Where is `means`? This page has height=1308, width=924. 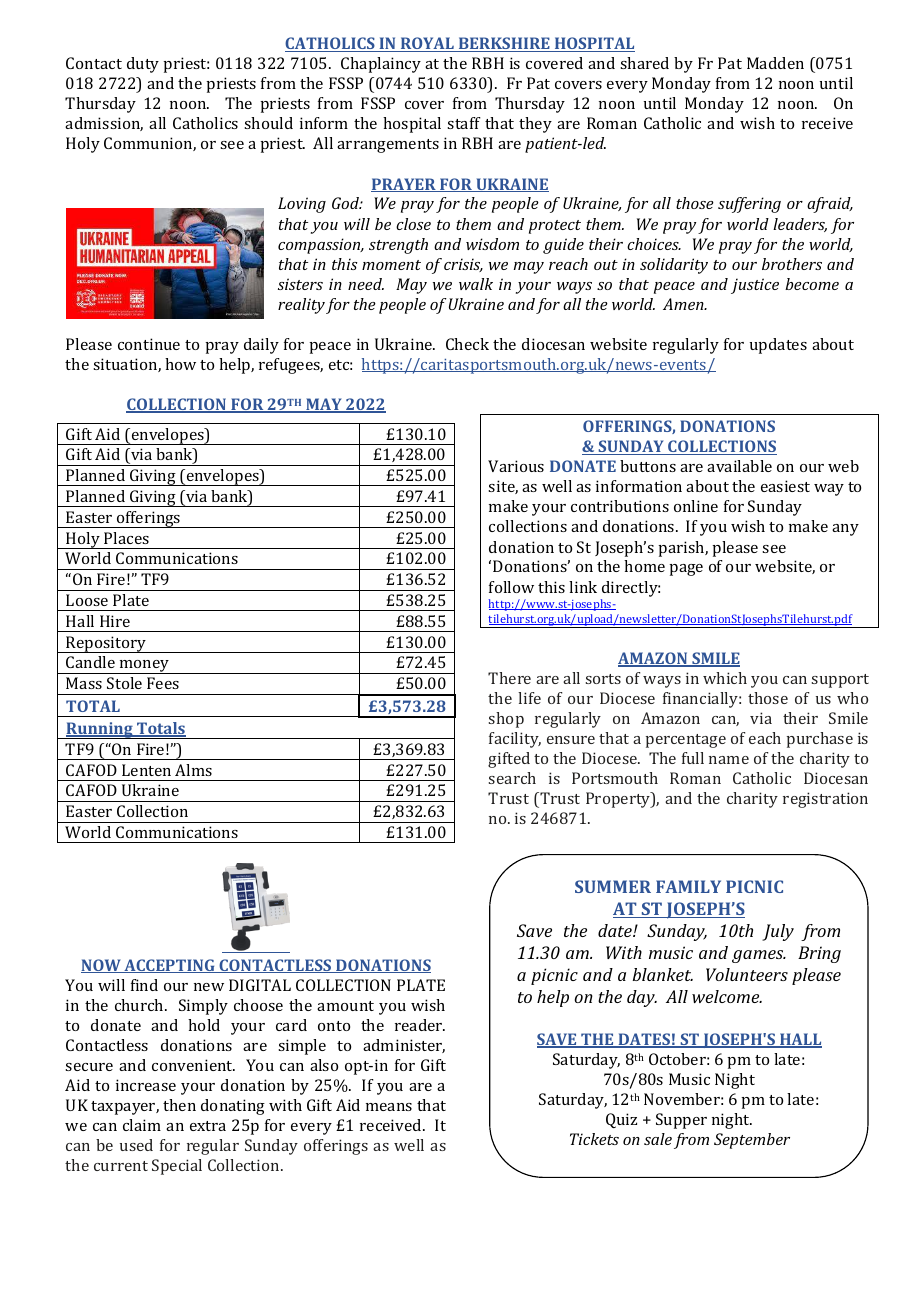 means is located at coordinates (389, 1107).
